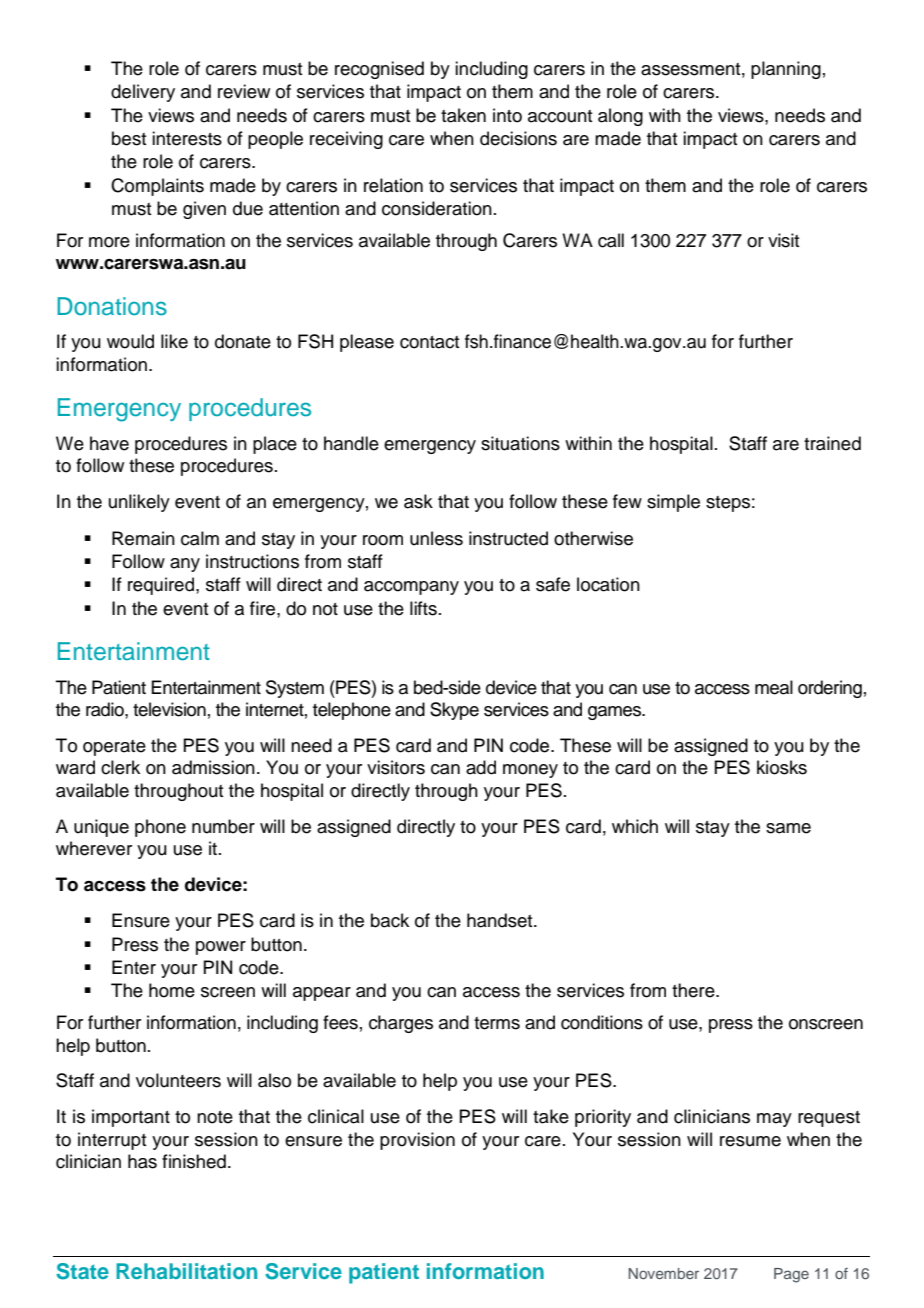 The image size is (924, 1308). I want to click on there, so click(694, 990).
